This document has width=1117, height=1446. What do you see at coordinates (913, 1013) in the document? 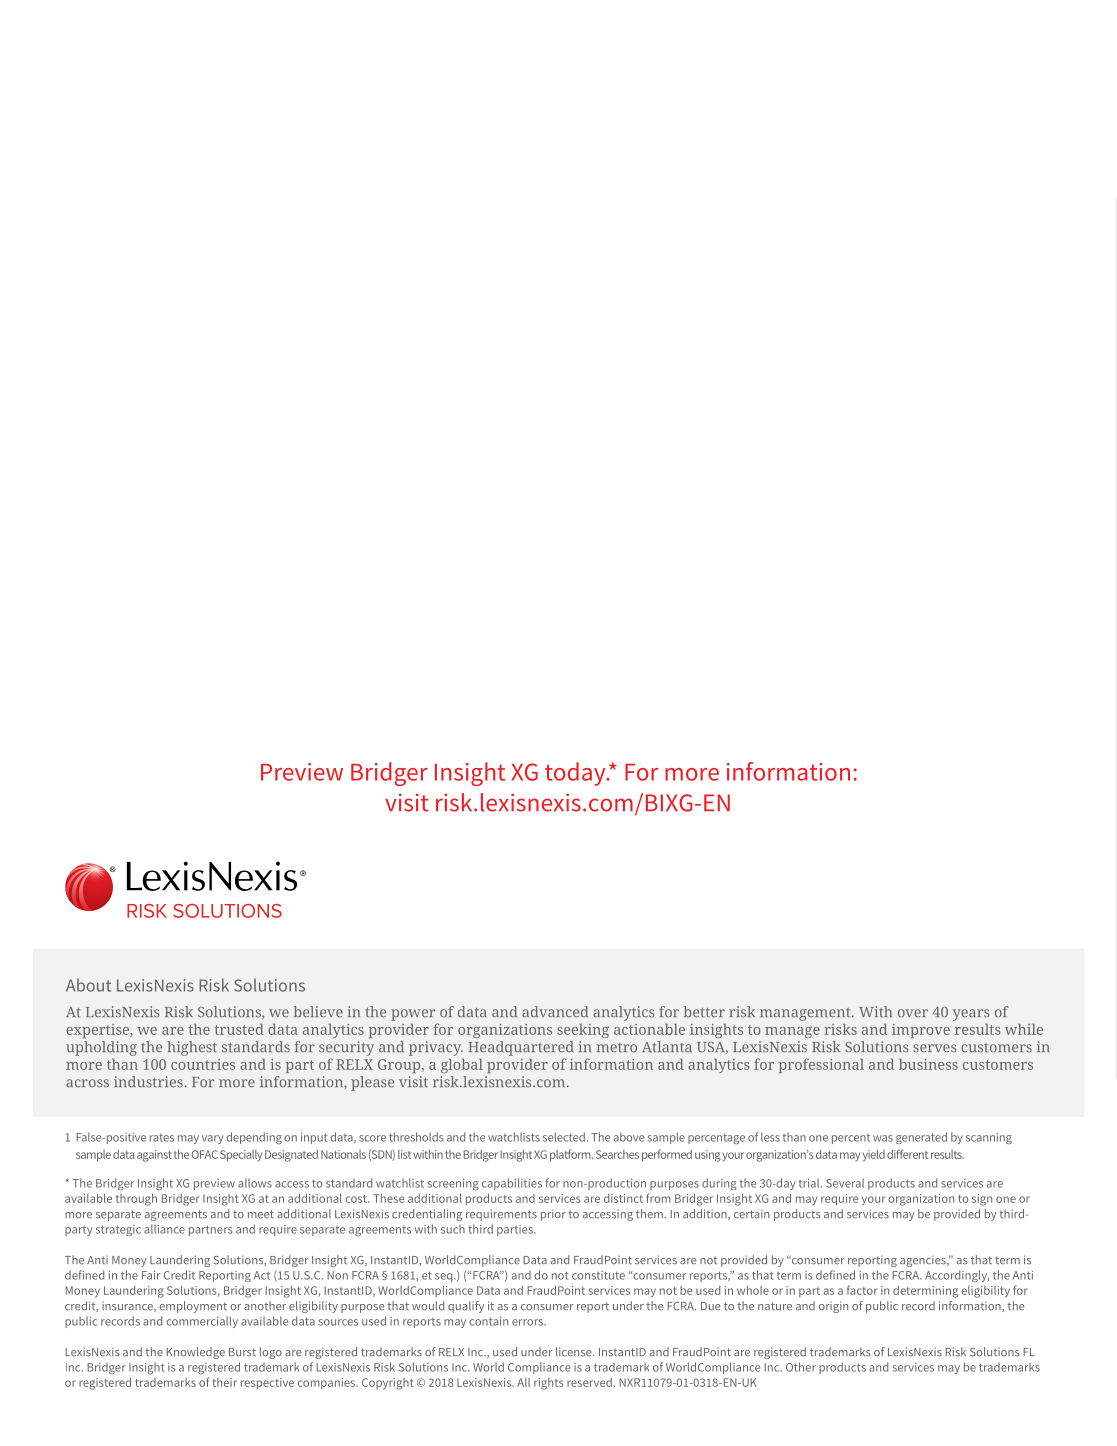
I see `over` at bounding box center [913, 1013].
